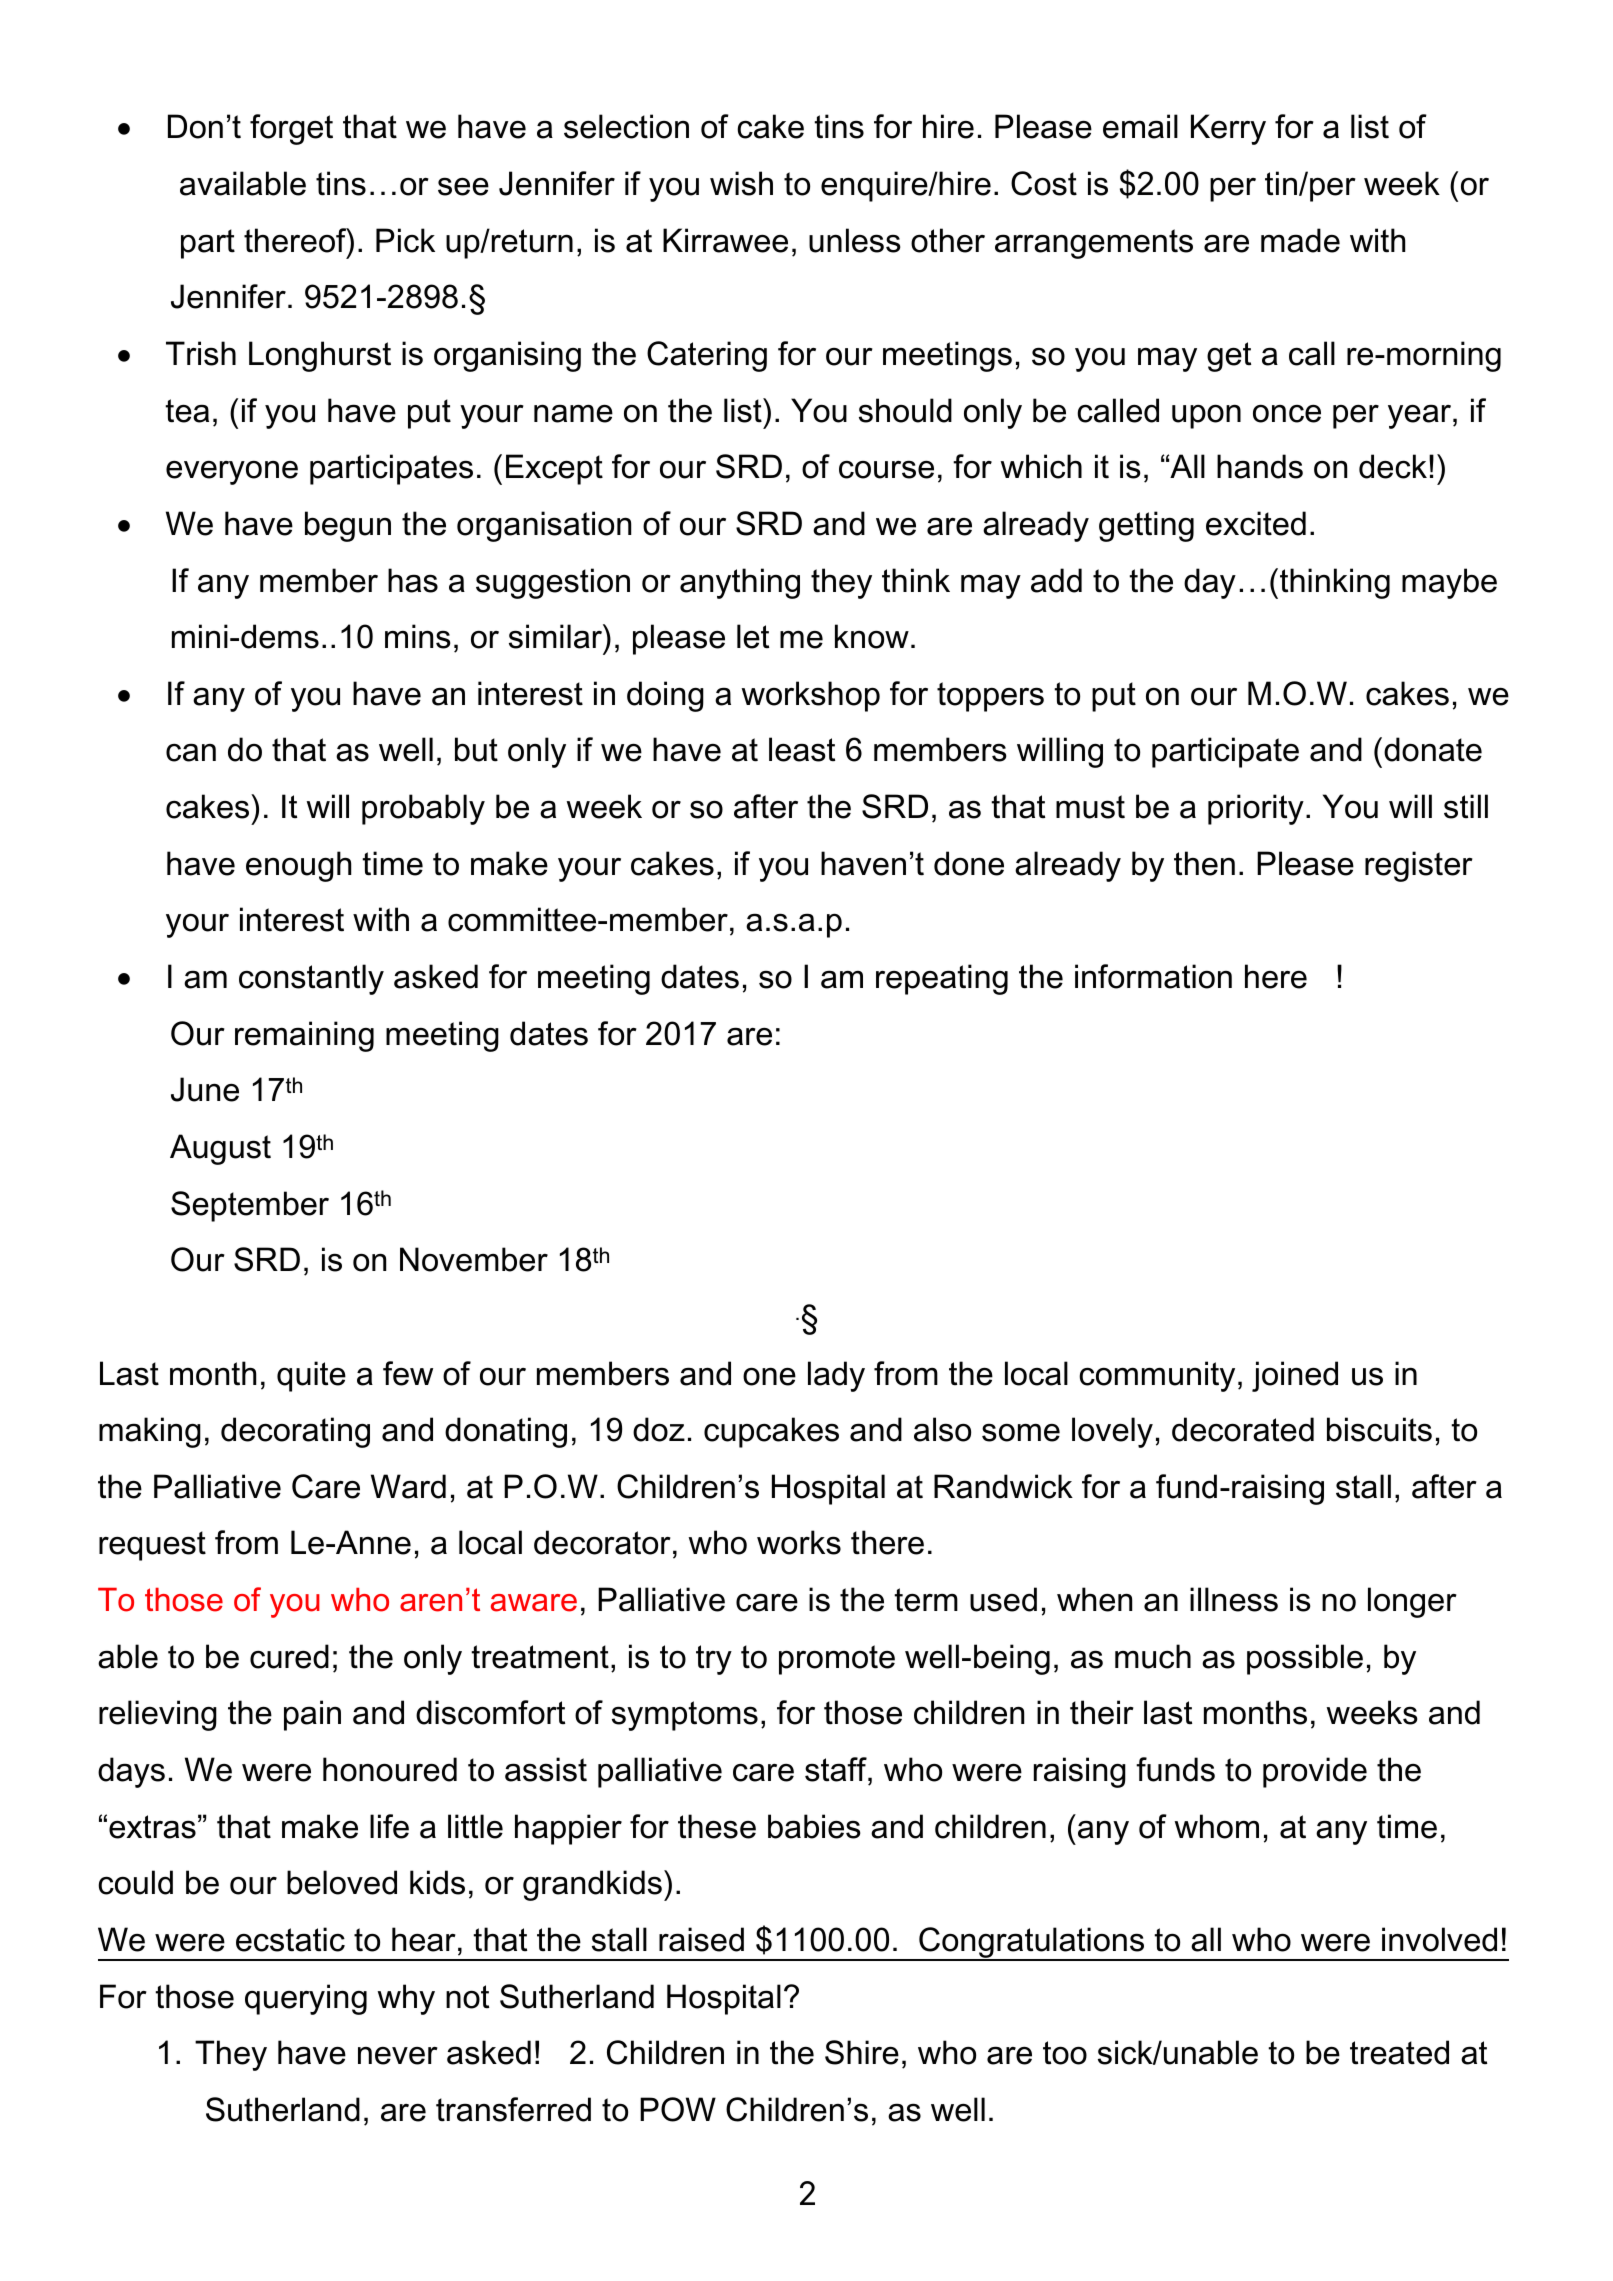 Image resolution: width=1613 pixels, height=2281 pixels. Describe the element at coordinates (1256, 523) in the screenshot. I see `excited` at that location.
